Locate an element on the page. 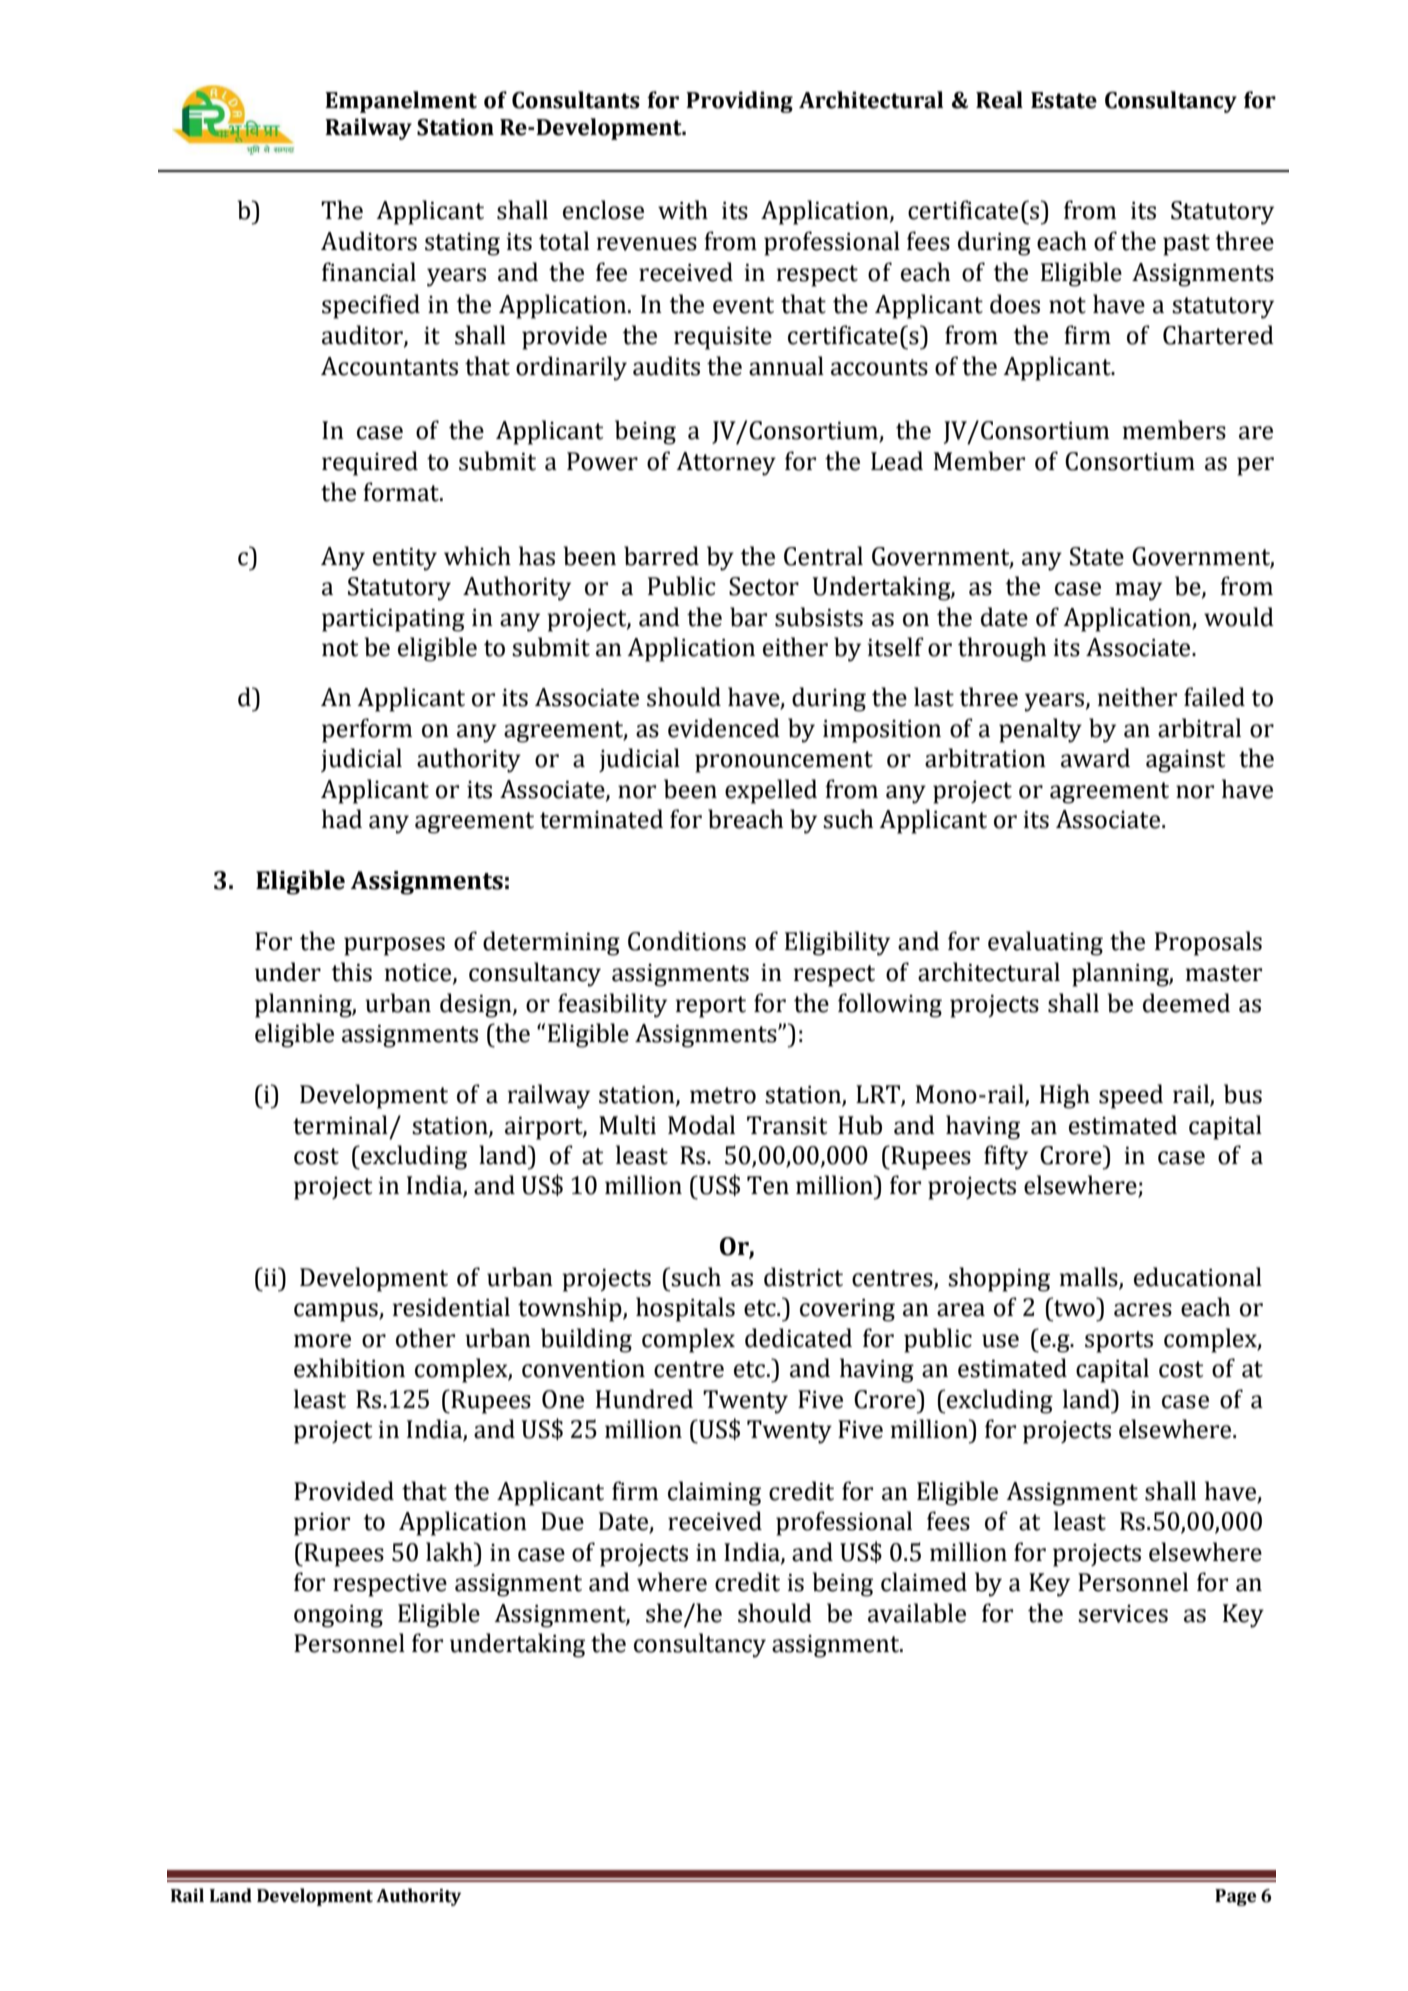  dedicated is located at coordinates (798, 1338).
